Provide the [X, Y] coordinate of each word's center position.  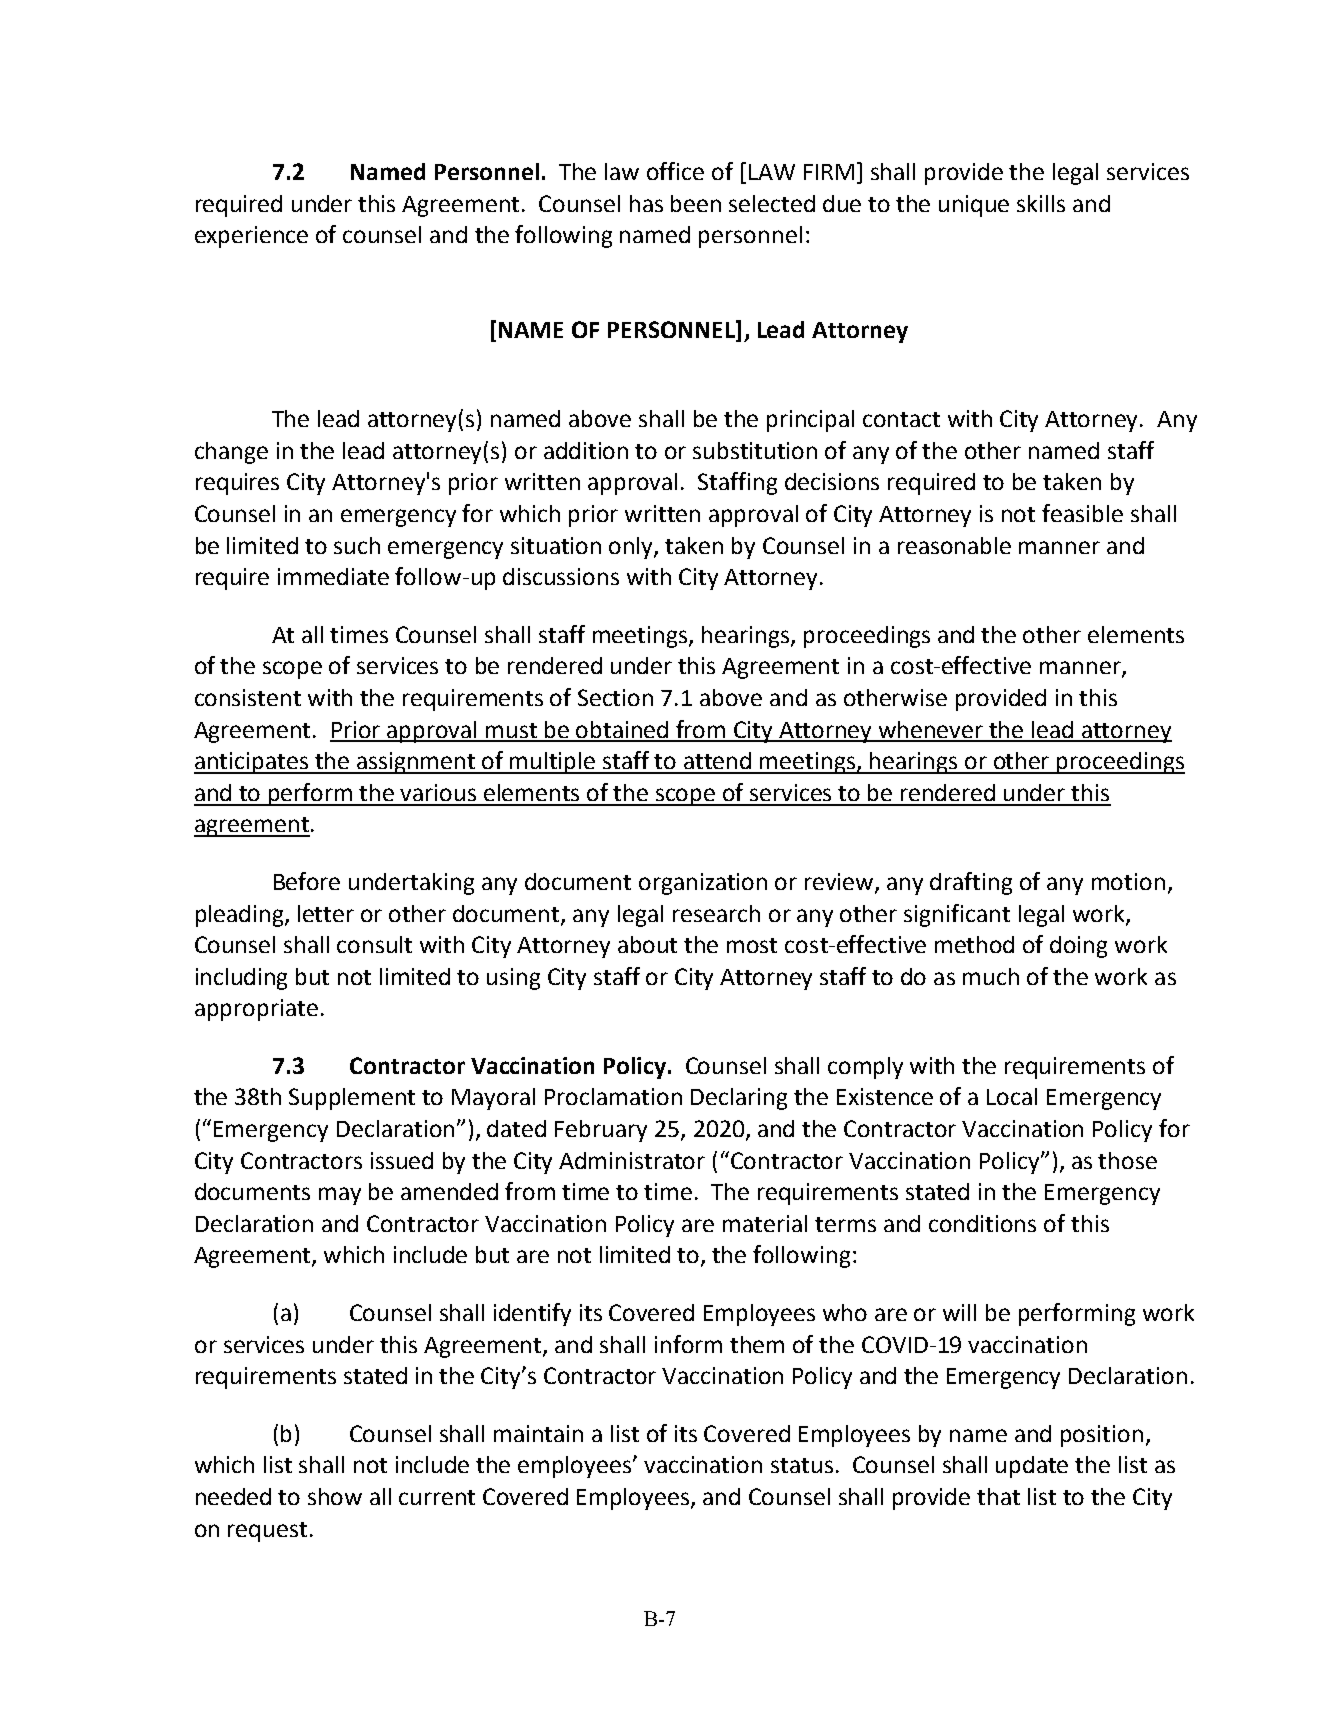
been [696, 203]
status [802, 1465]
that [998, 1496]
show [335, 1496]
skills [1041, 203]
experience [251, 237]
